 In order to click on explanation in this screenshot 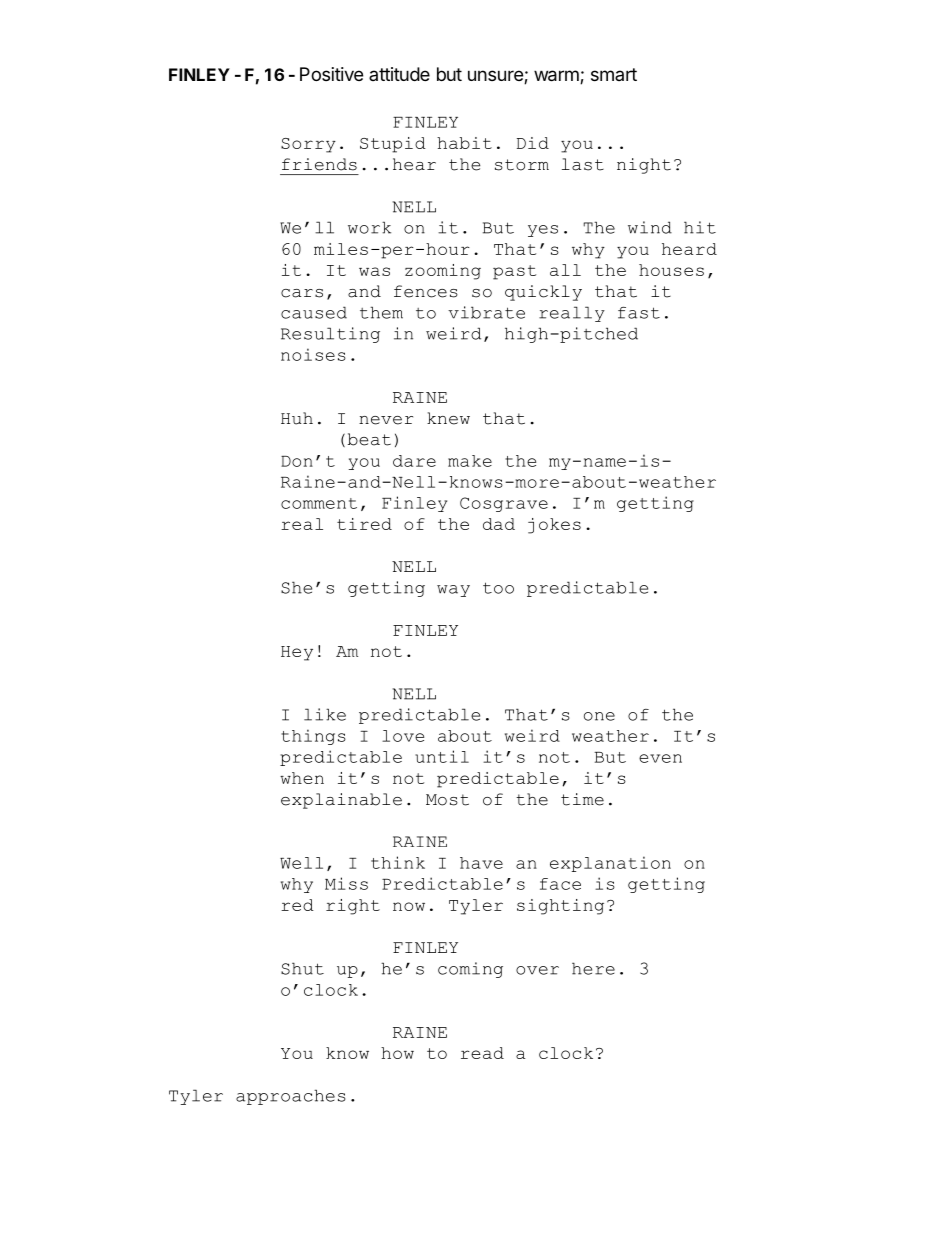, I will do `click(610, 864)`.
